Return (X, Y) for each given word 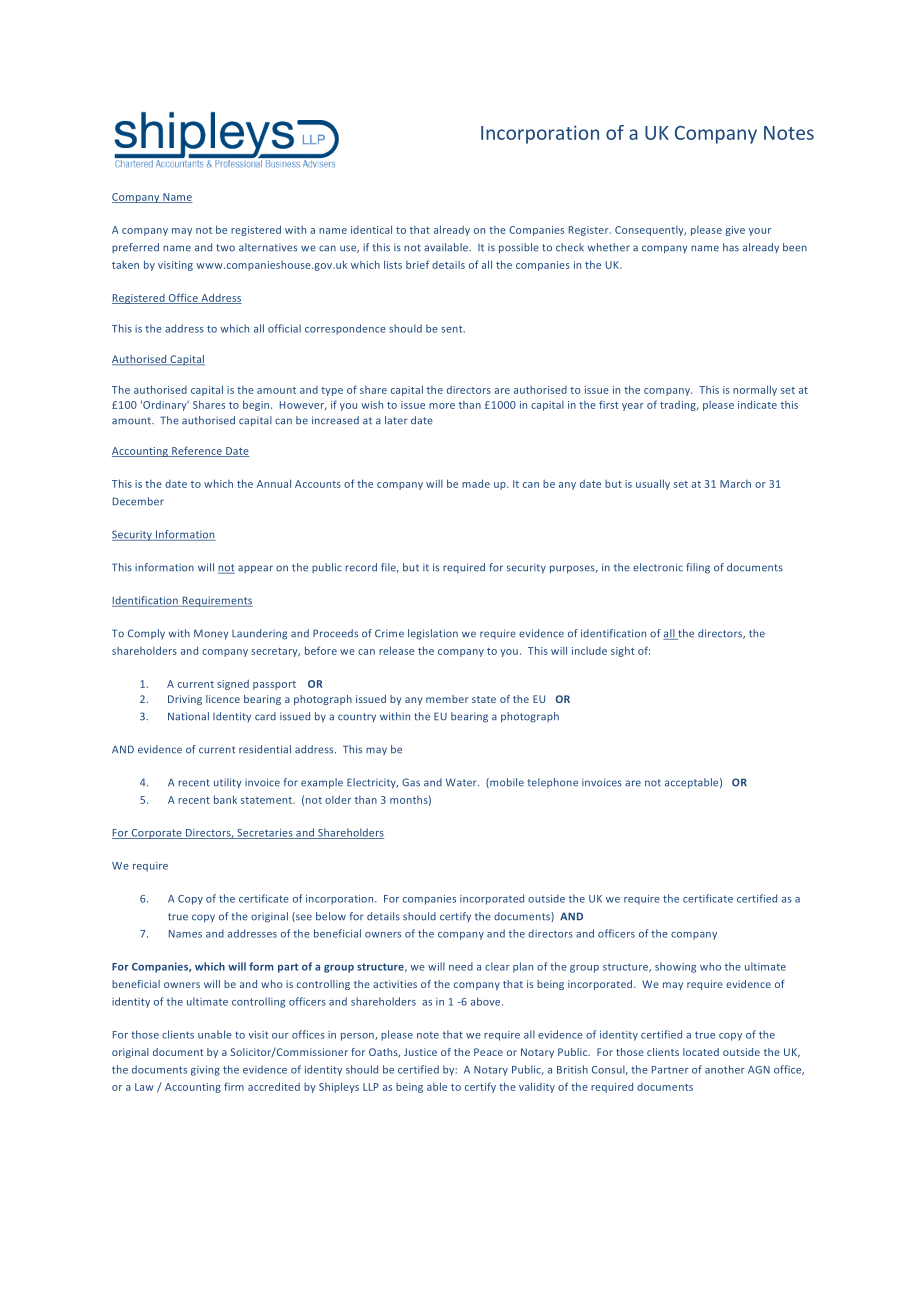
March (735, 484)
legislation (433, 634)
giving (205, 1071)
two (225, 248)
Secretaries (265, 834)
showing (675, 967)
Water (462, 782)
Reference (197, 451)
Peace (488, 1052)
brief (417, 264)
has (731, 247)
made (476, 483)
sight (623, 651)
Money (211, 634)
